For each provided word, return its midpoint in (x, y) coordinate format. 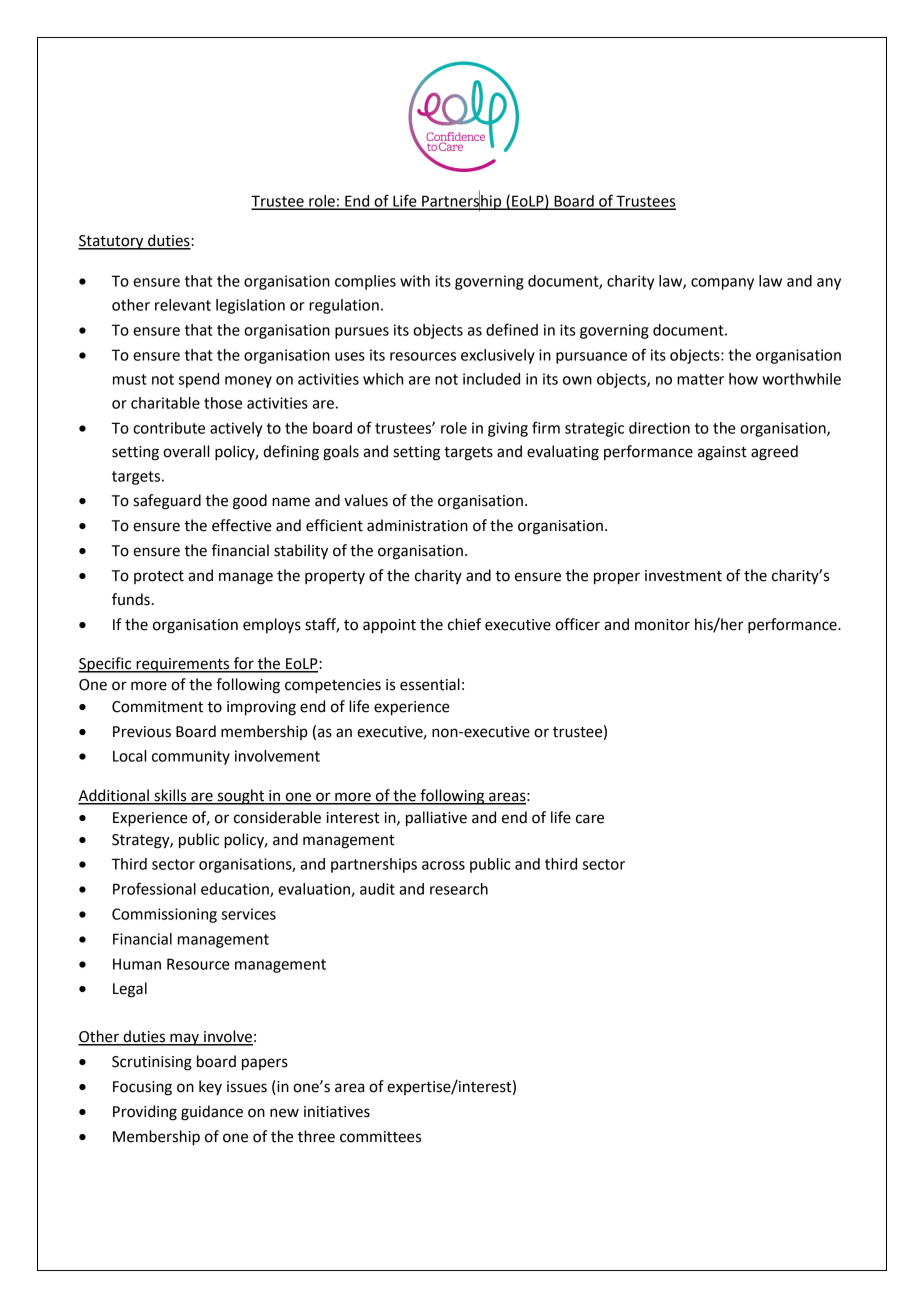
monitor (662, 625)
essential (430, 684)
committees (380, 1137)
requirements (183, 665)
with (415, 281)
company (722, 284)
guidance (212, 1113)
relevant (183, 305)
